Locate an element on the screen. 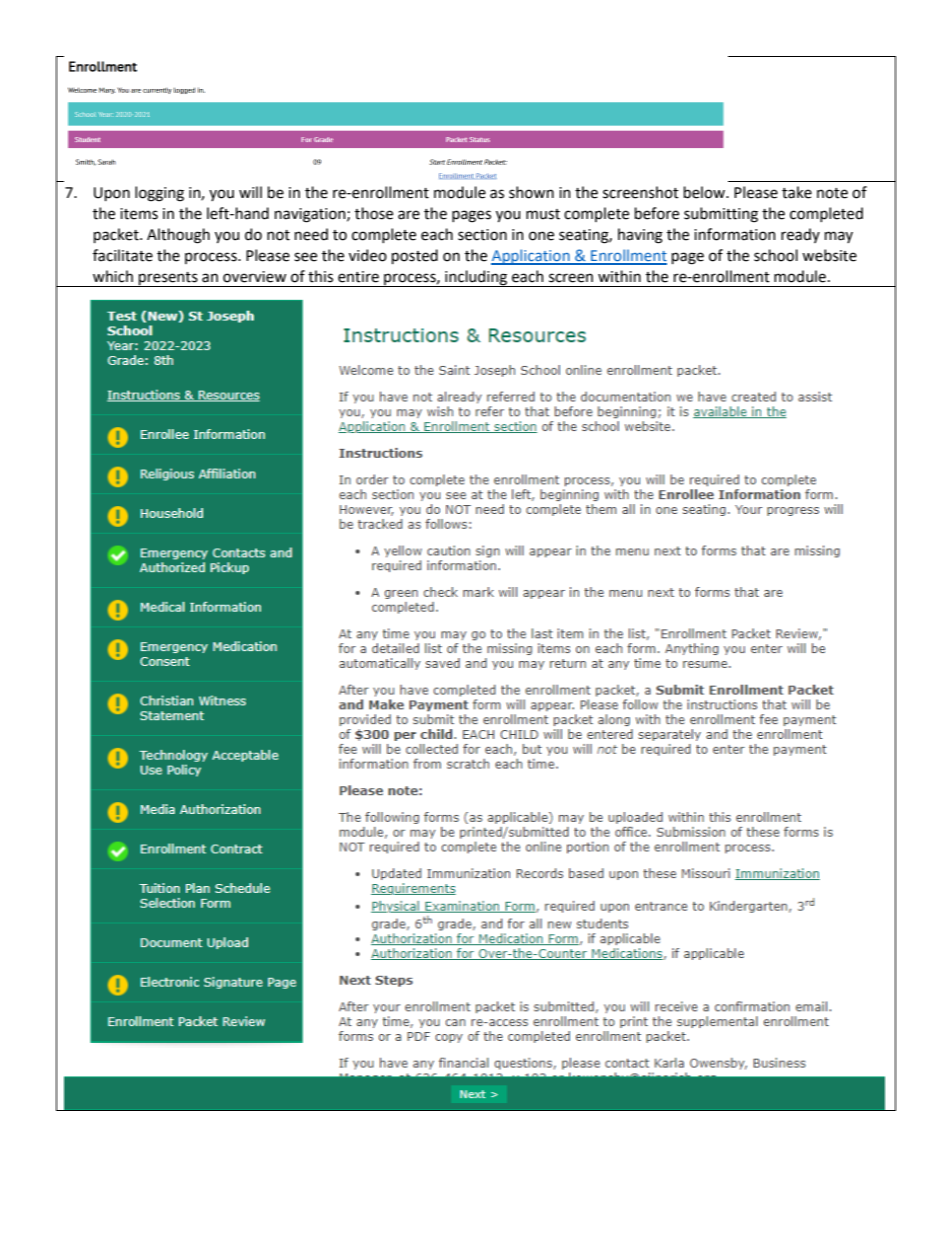  presents is located at coordinates (168, 279).
